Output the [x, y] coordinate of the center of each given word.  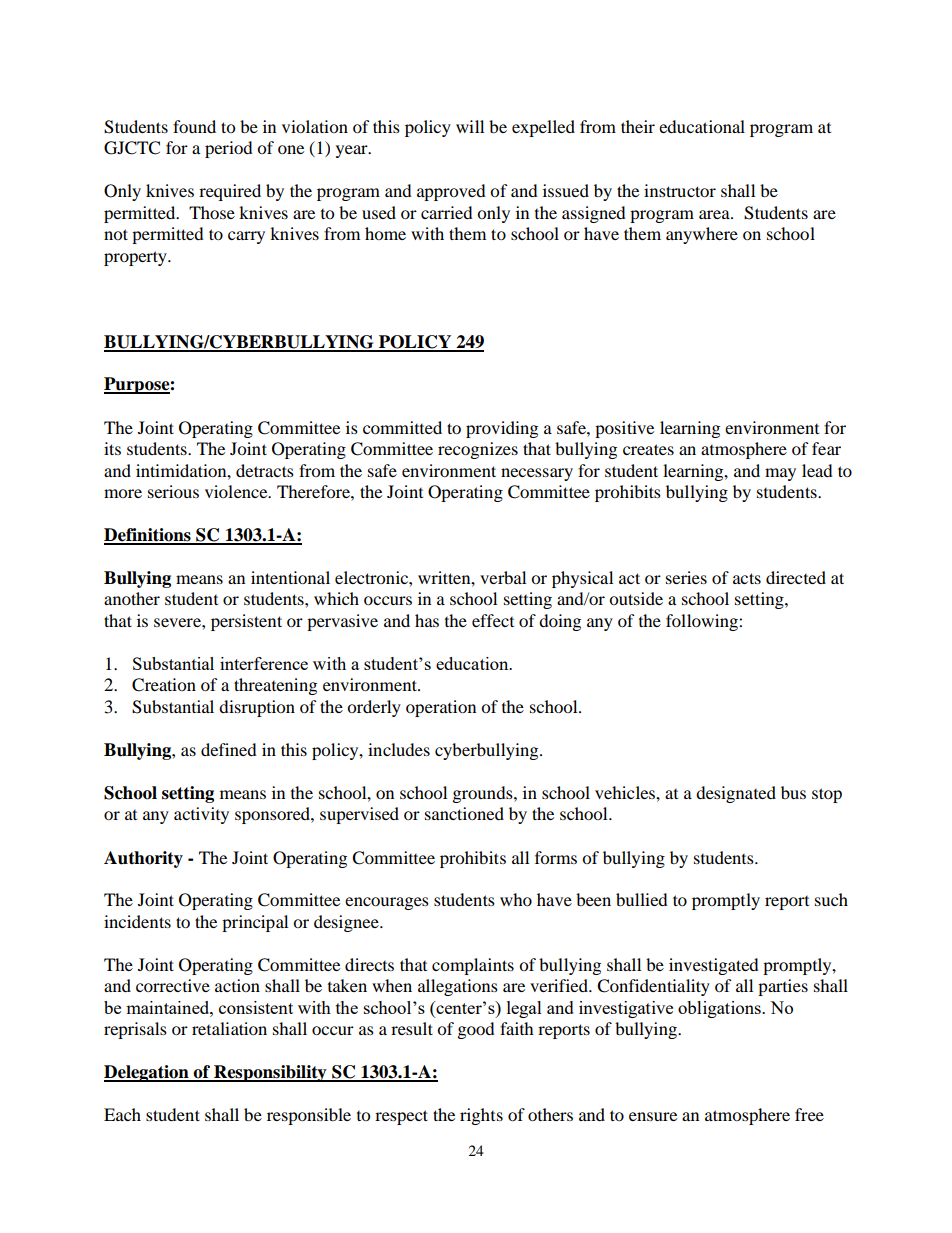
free [809, 1114]
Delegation [147, 1073]
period [229, 149]
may [780, 474]
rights [481, 1116]
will [470, 126]
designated [736, 794]
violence [237, 491]
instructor [680, 190]
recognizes [478, 450]
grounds [484, 794]
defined [229, 749]
